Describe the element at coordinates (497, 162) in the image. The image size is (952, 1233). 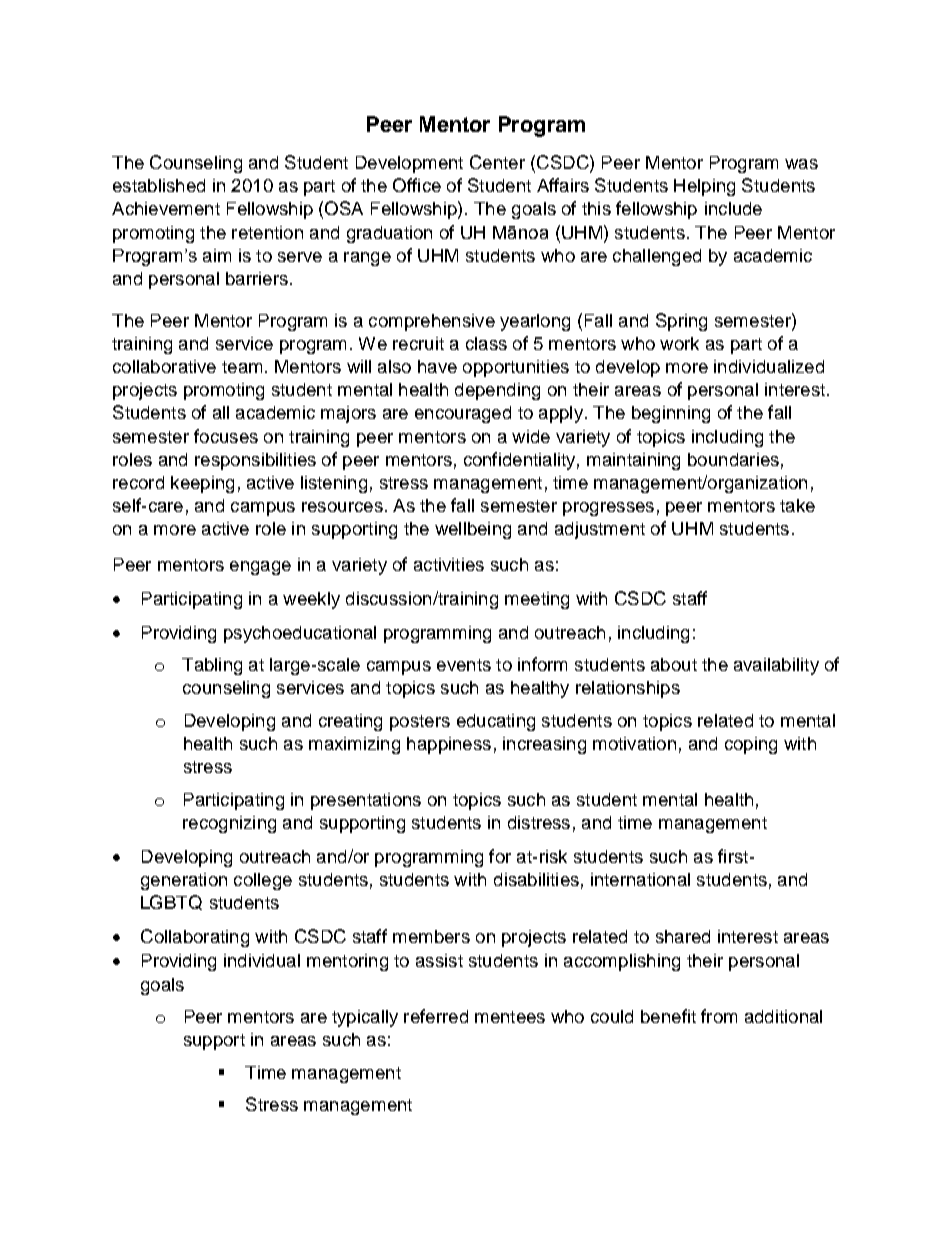
I see `Center` at that location.
